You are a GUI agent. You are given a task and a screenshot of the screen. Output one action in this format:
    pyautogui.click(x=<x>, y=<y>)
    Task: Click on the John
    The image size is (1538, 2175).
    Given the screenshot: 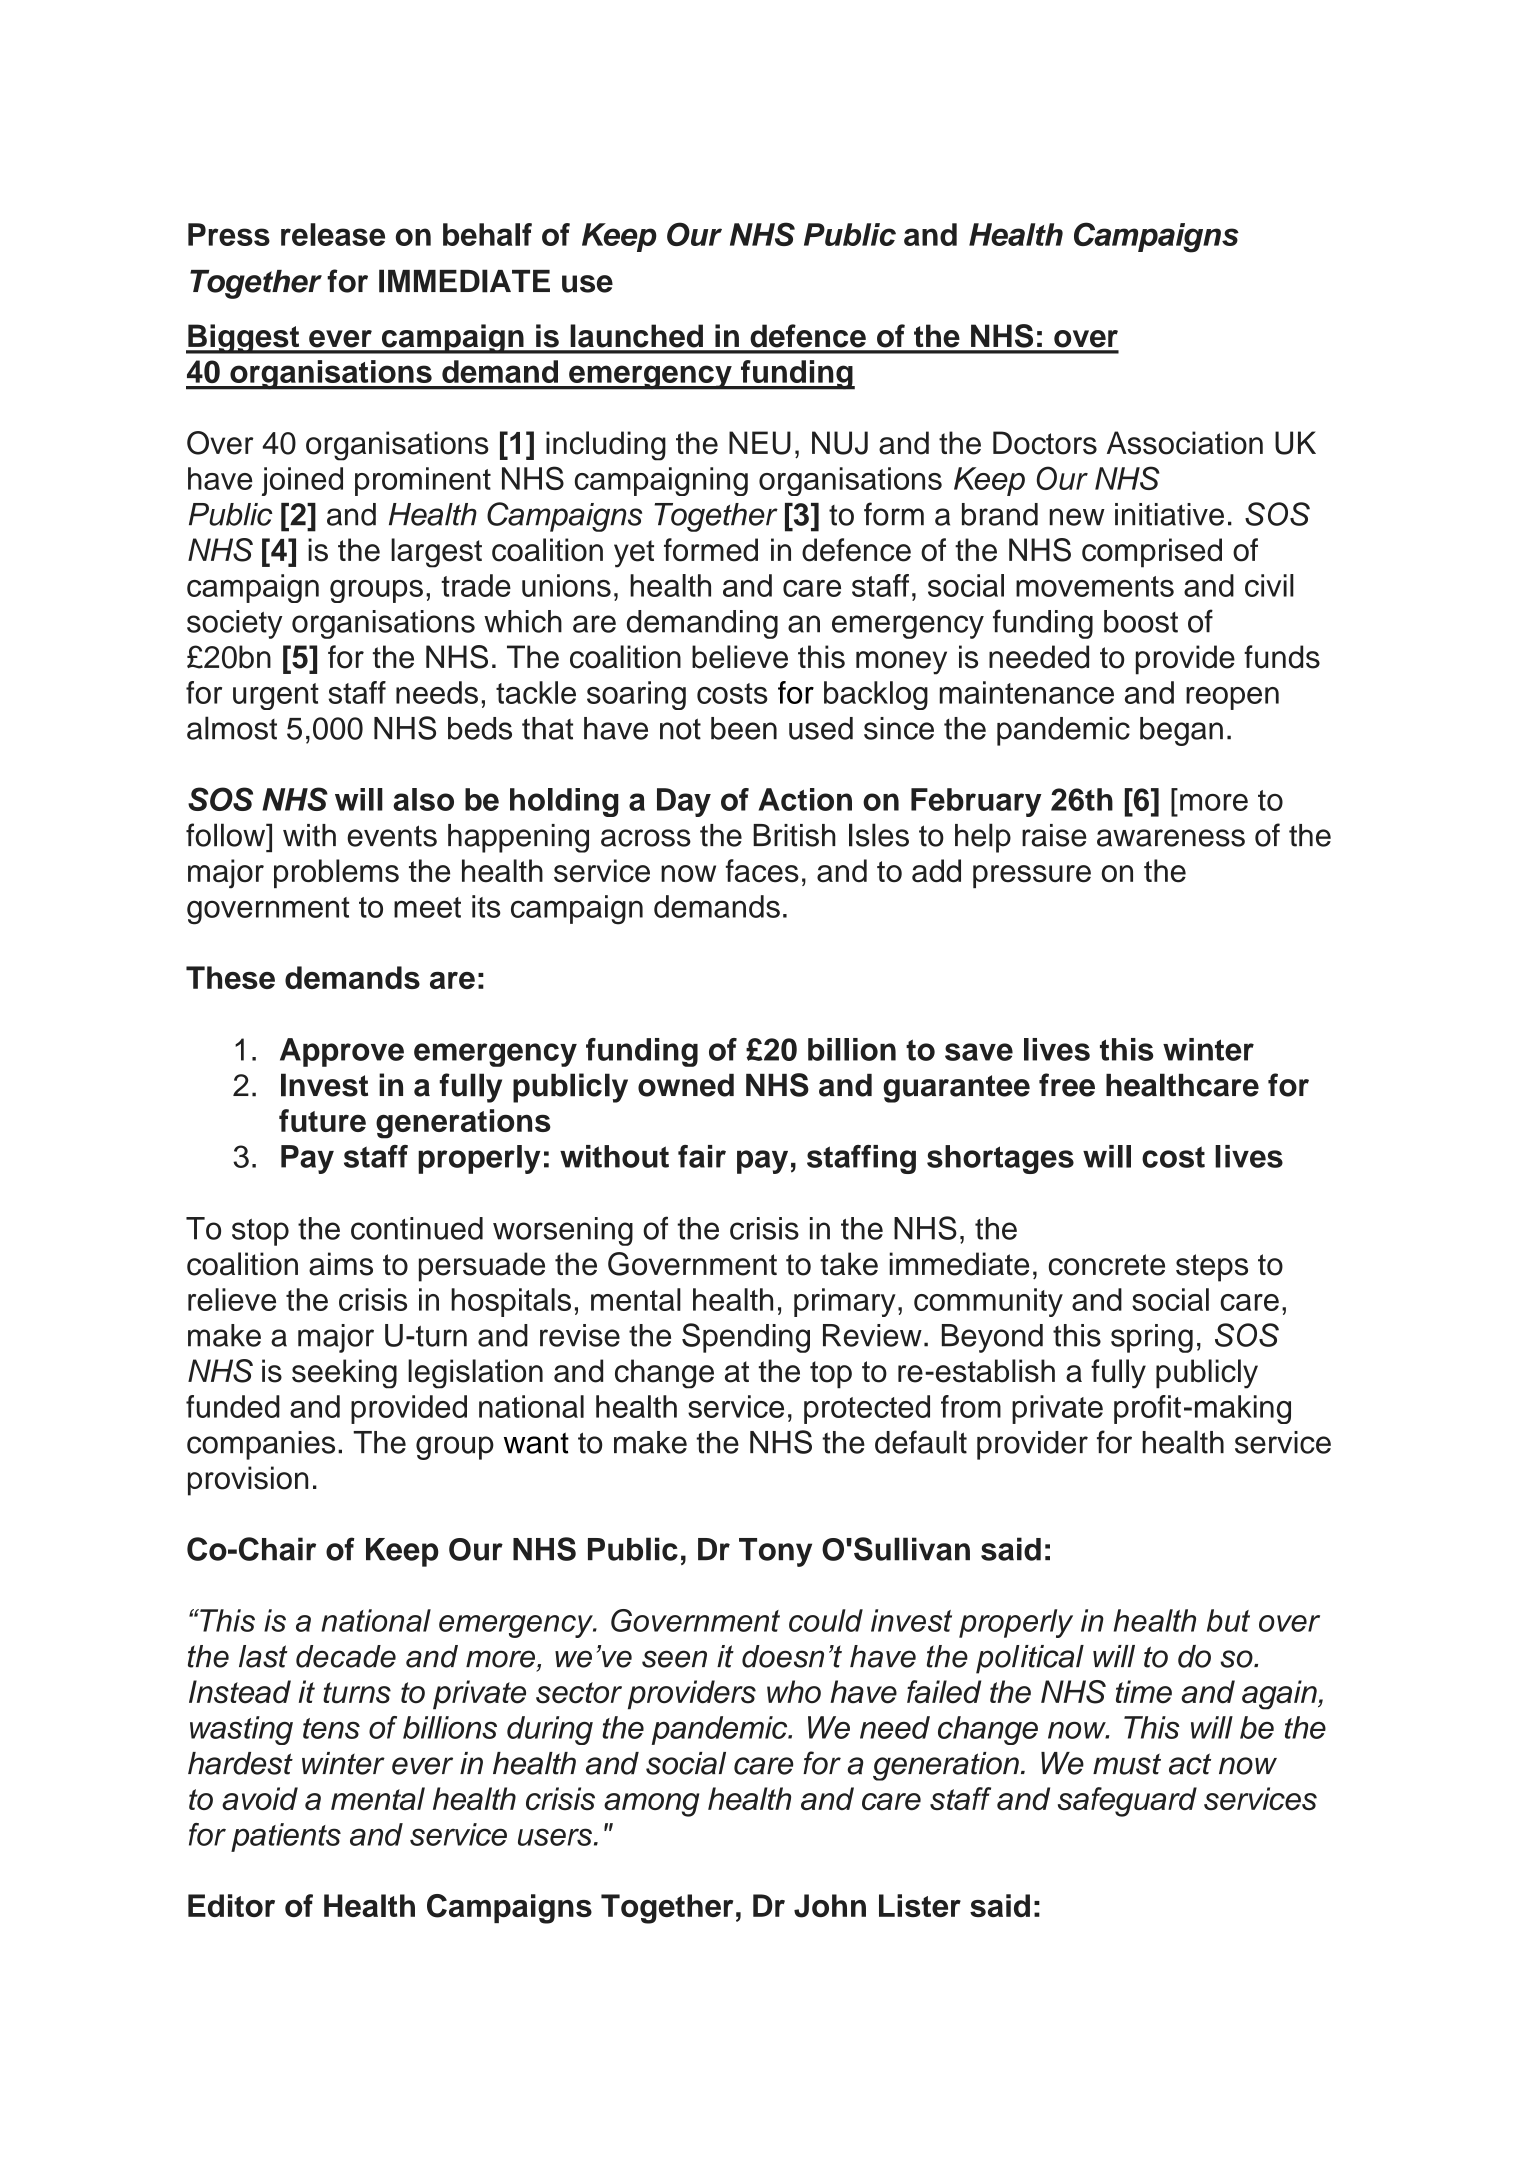 What is the action you would take?
    pyautogui.click(x=830, y=1906)
